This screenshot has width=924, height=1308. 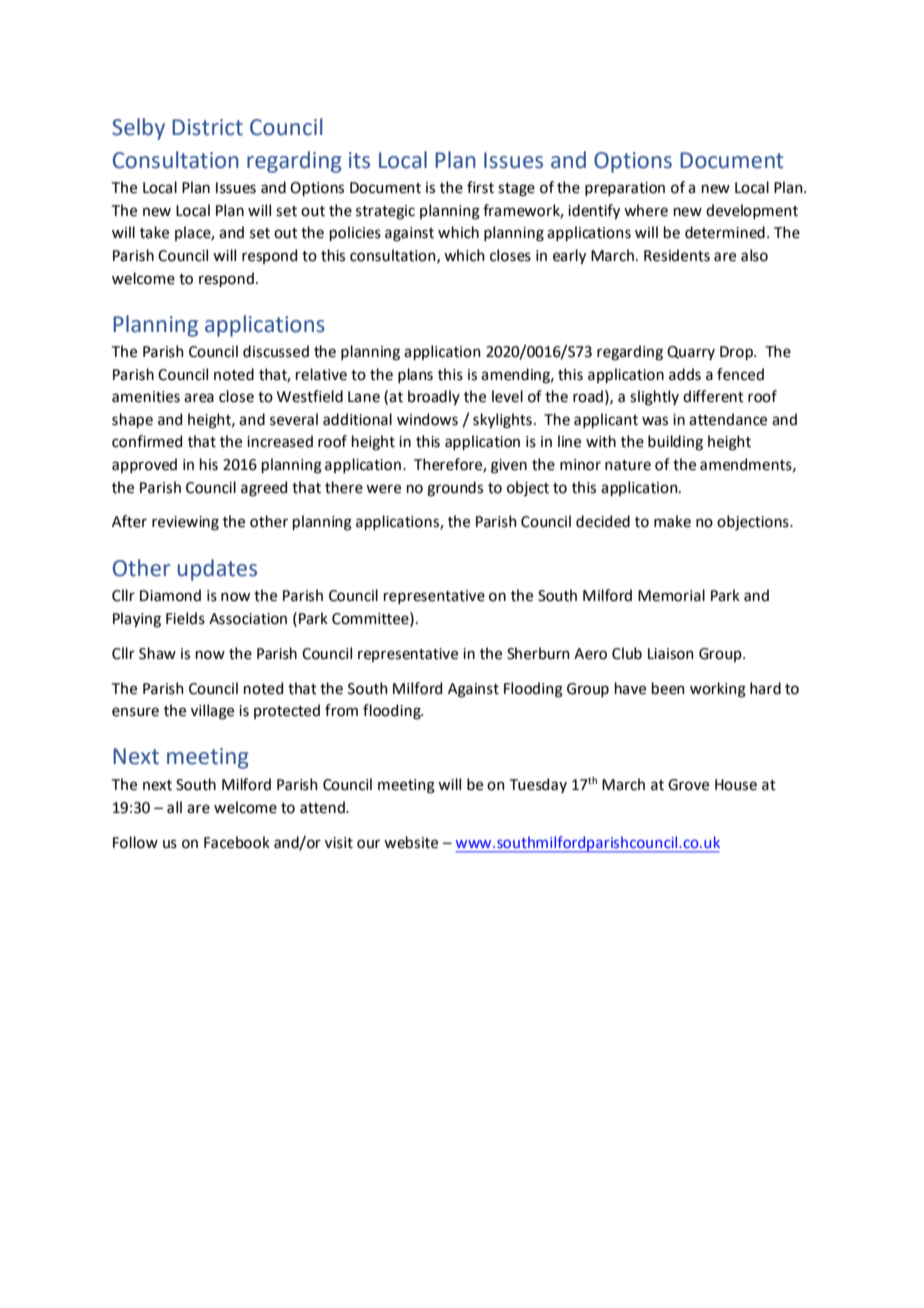 I want to click on preparation, so click(x=625, y=189).
